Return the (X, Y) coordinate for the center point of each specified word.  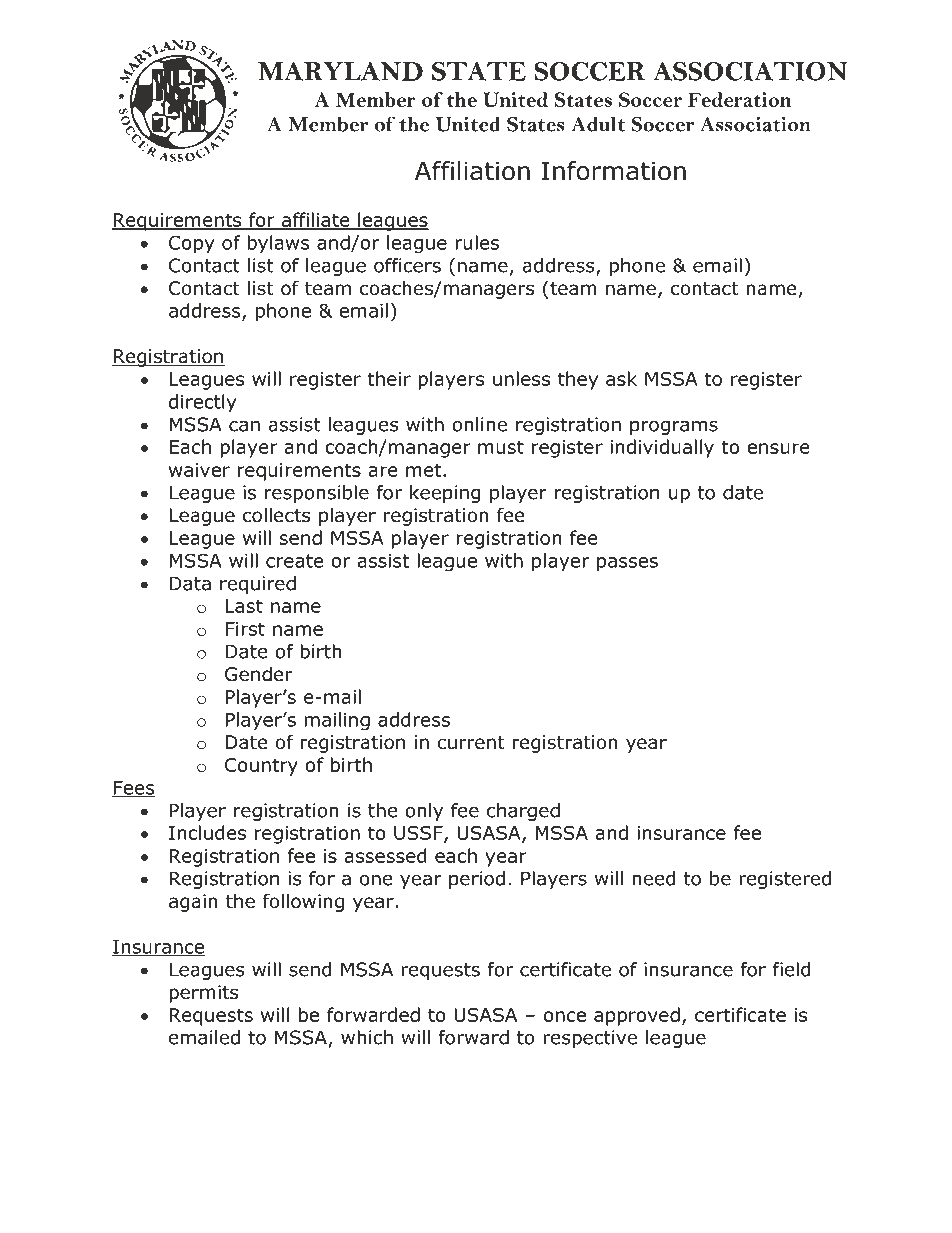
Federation (739, 99)
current (471, 743)
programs (674, 427)
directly (203, 403)
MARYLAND (340, 71)
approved (637, 1016)
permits (203, 994)
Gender (259, 674)
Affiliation (472, 171)
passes (627, 564)
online (479, 424)
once (565, 1016)
